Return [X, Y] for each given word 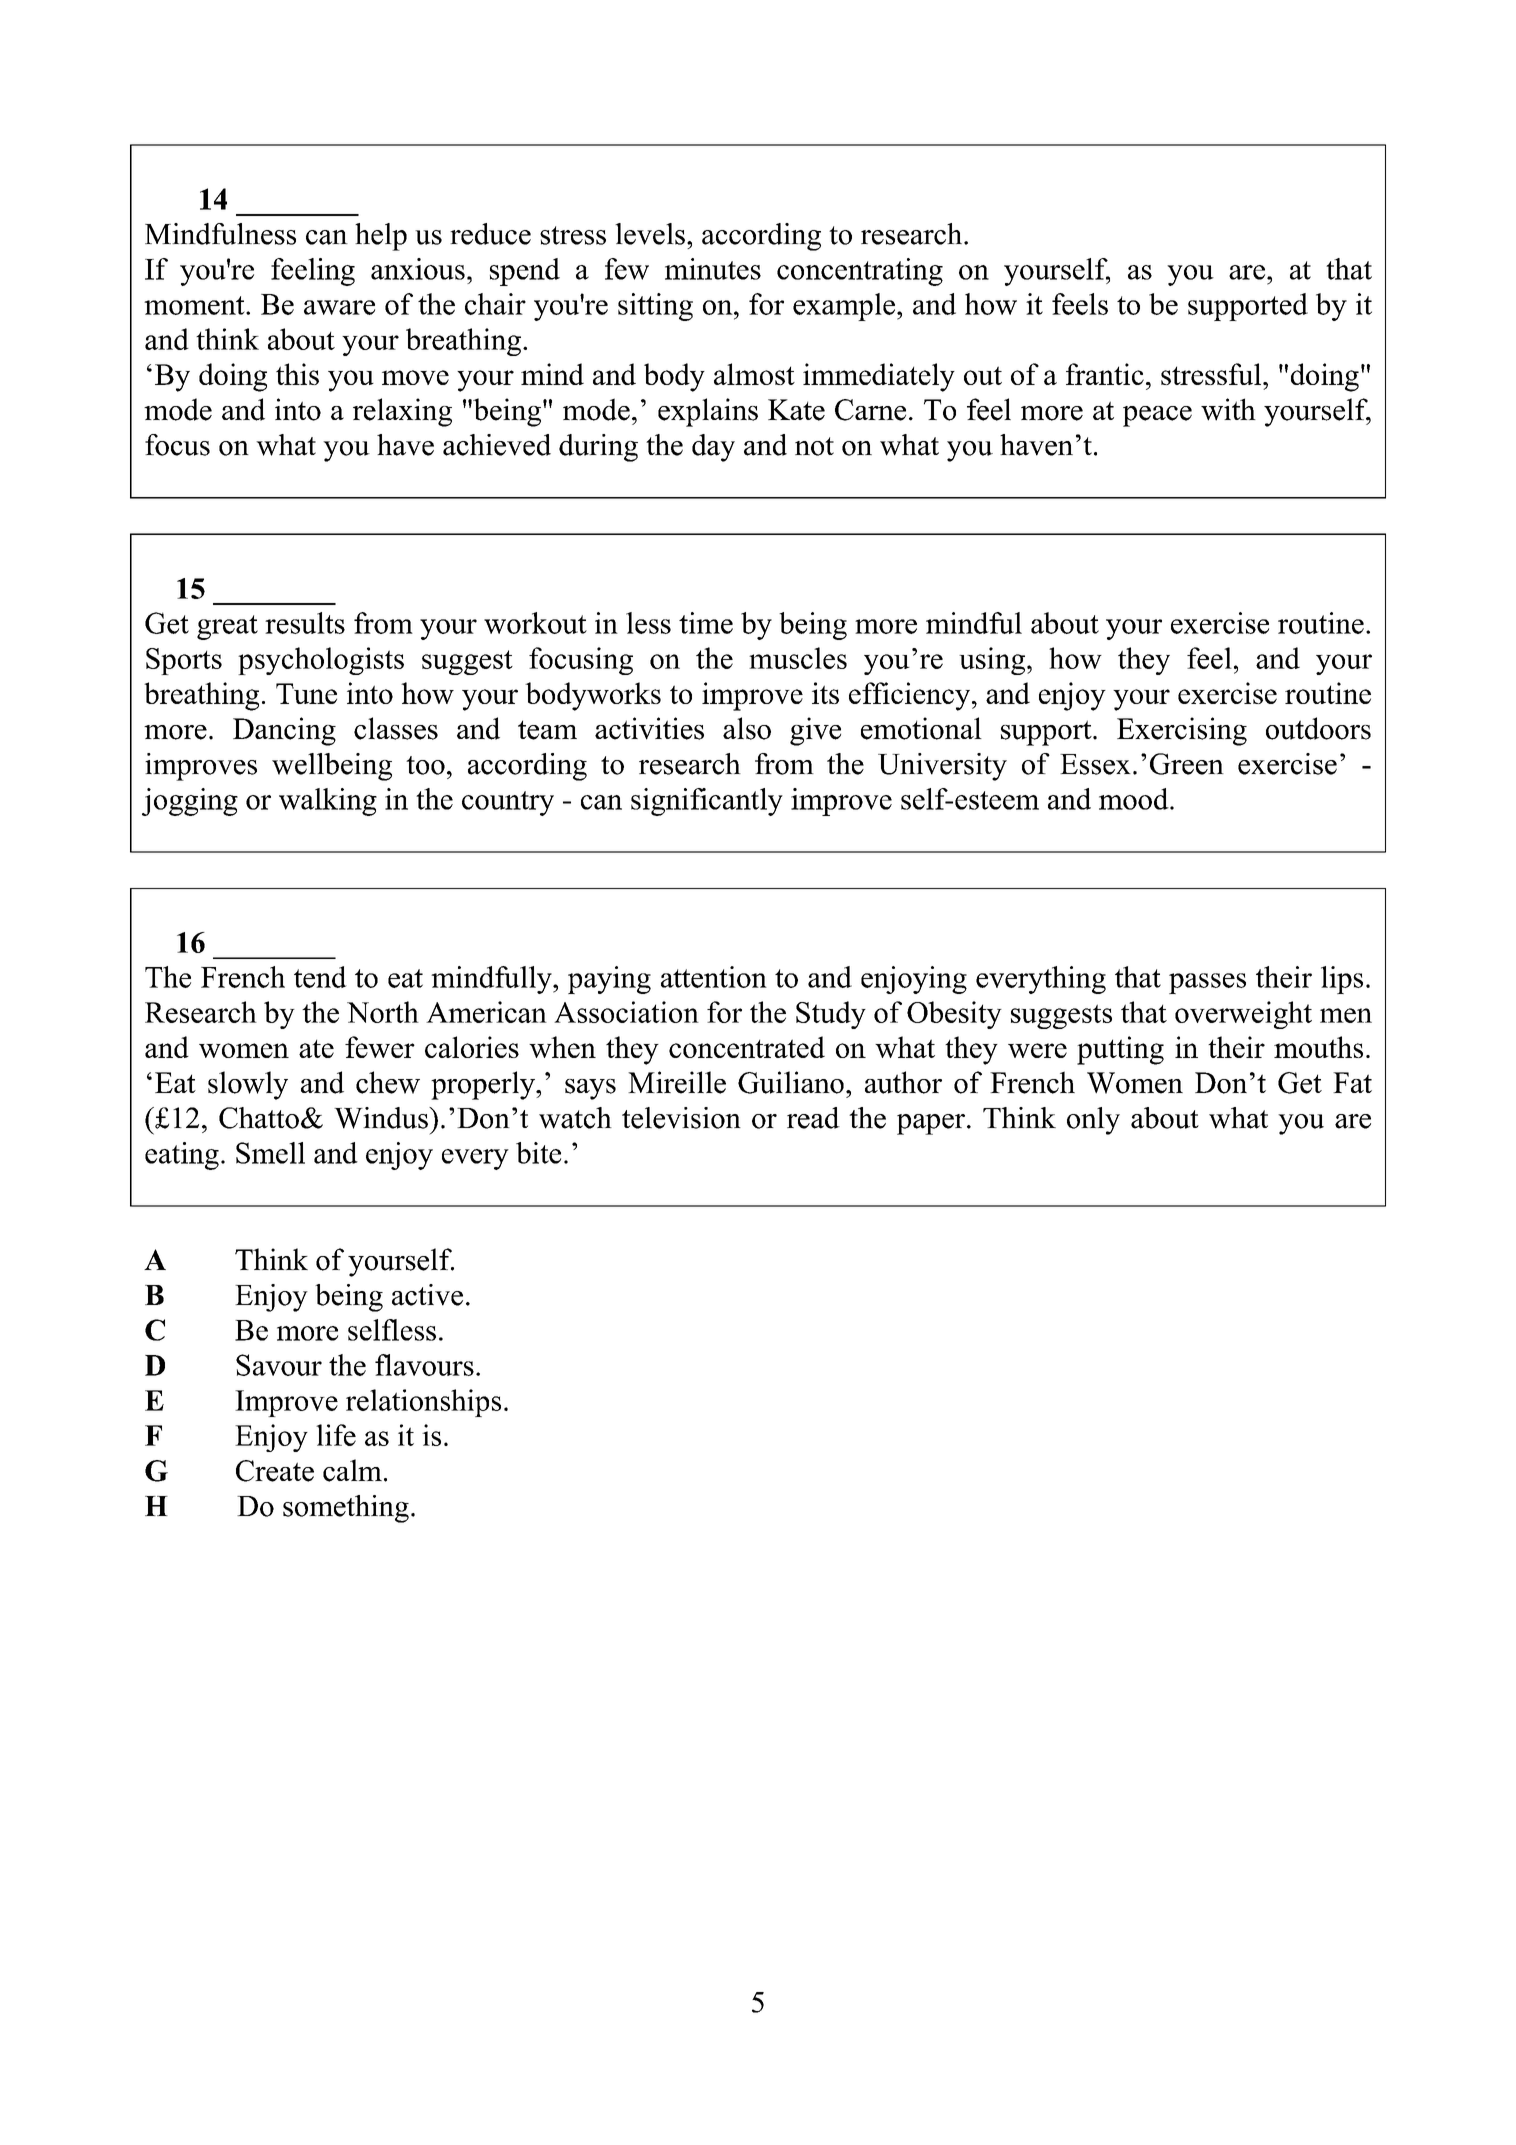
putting [1120, 1050]
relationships [423, 1403]
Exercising [1182, 731]
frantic [1105, 374]
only [1093, 1121]
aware [339, 307]
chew [388, 1082]
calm [352, 1470]
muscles [798, 658]
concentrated [747, 1047]
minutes [713, 269]
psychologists [321, 661]
